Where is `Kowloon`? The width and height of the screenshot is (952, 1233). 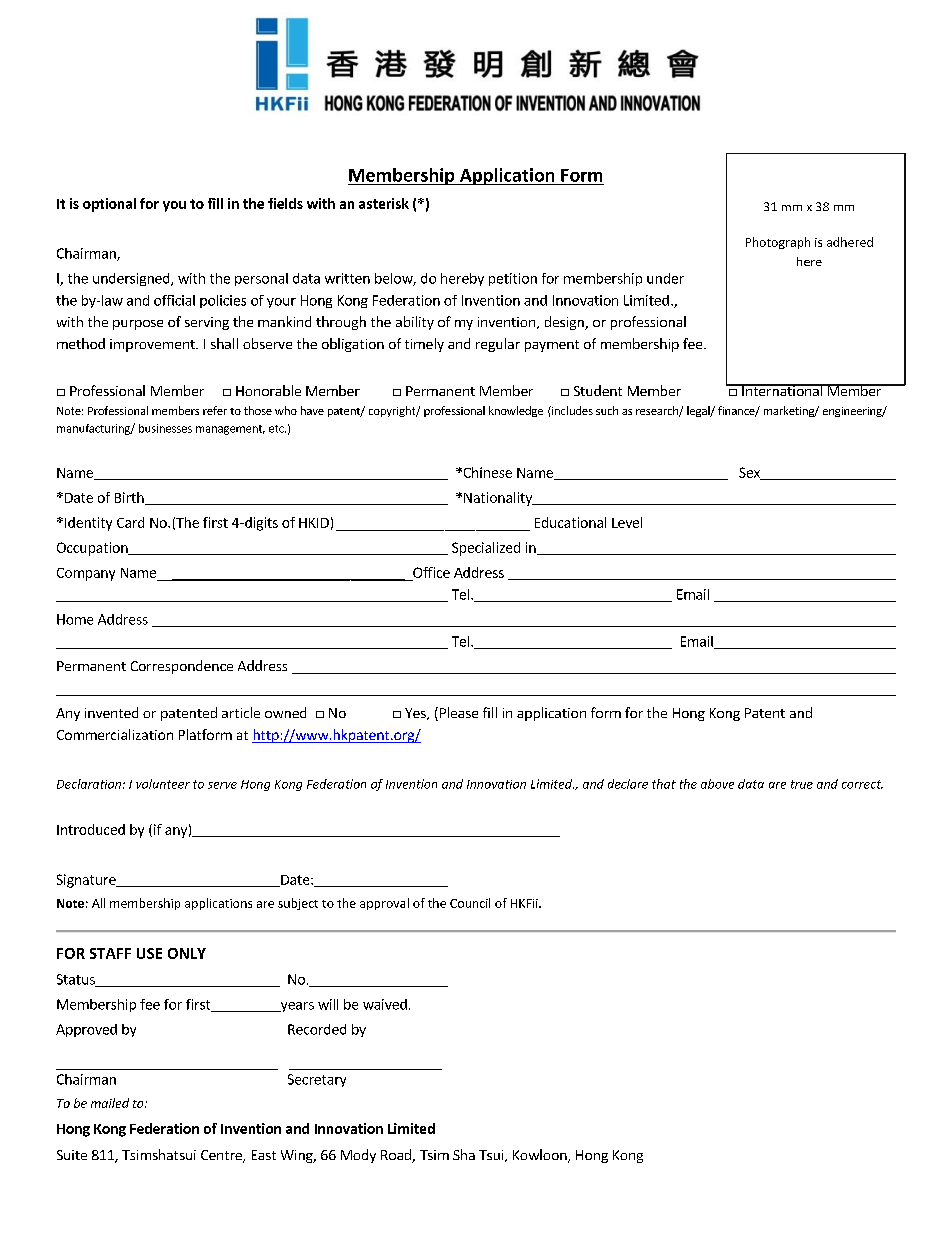 Kowloon is located at coordinates (541, 1156).
